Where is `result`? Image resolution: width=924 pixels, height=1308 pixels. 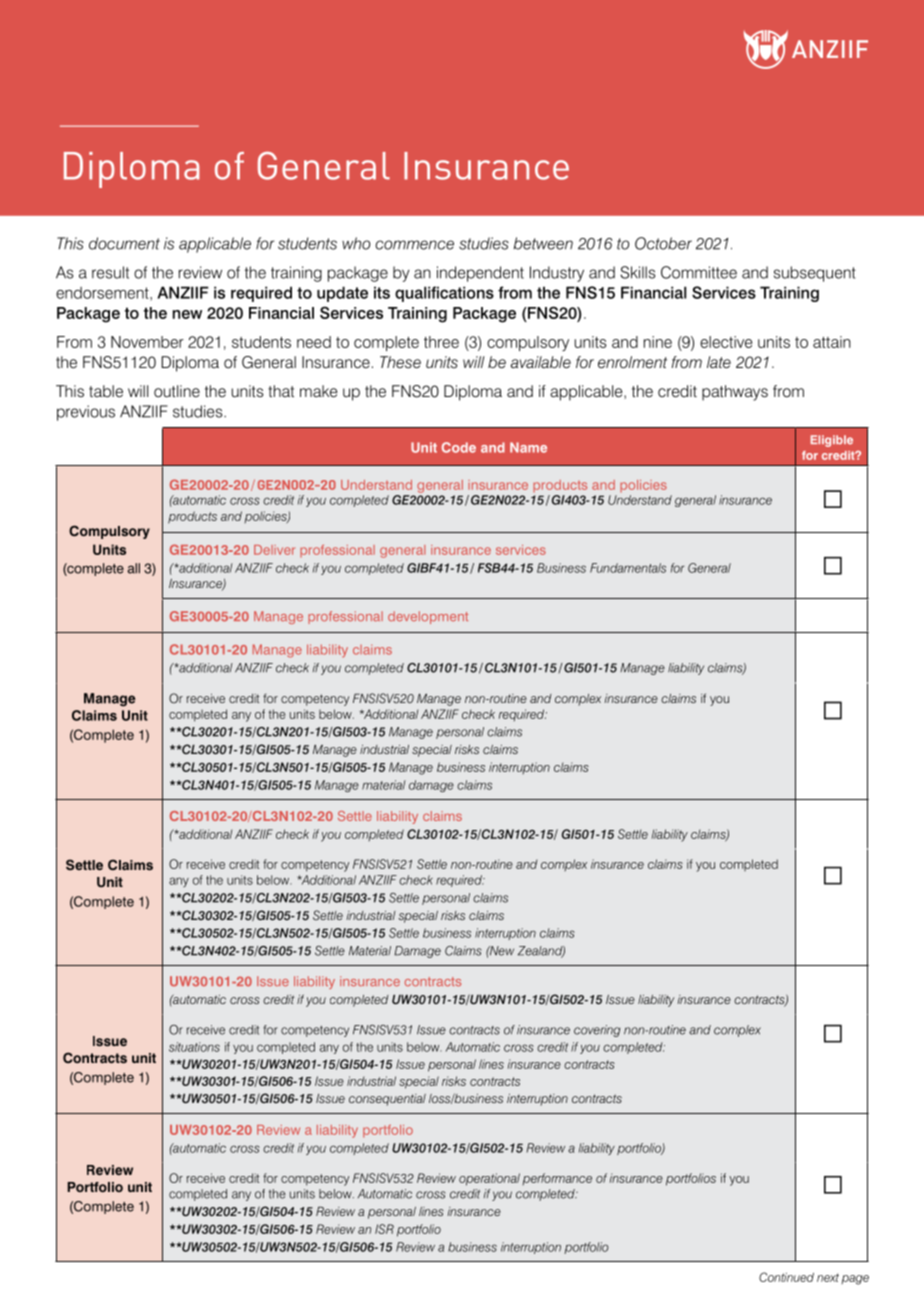 result is located at coordinates (110, 272).
